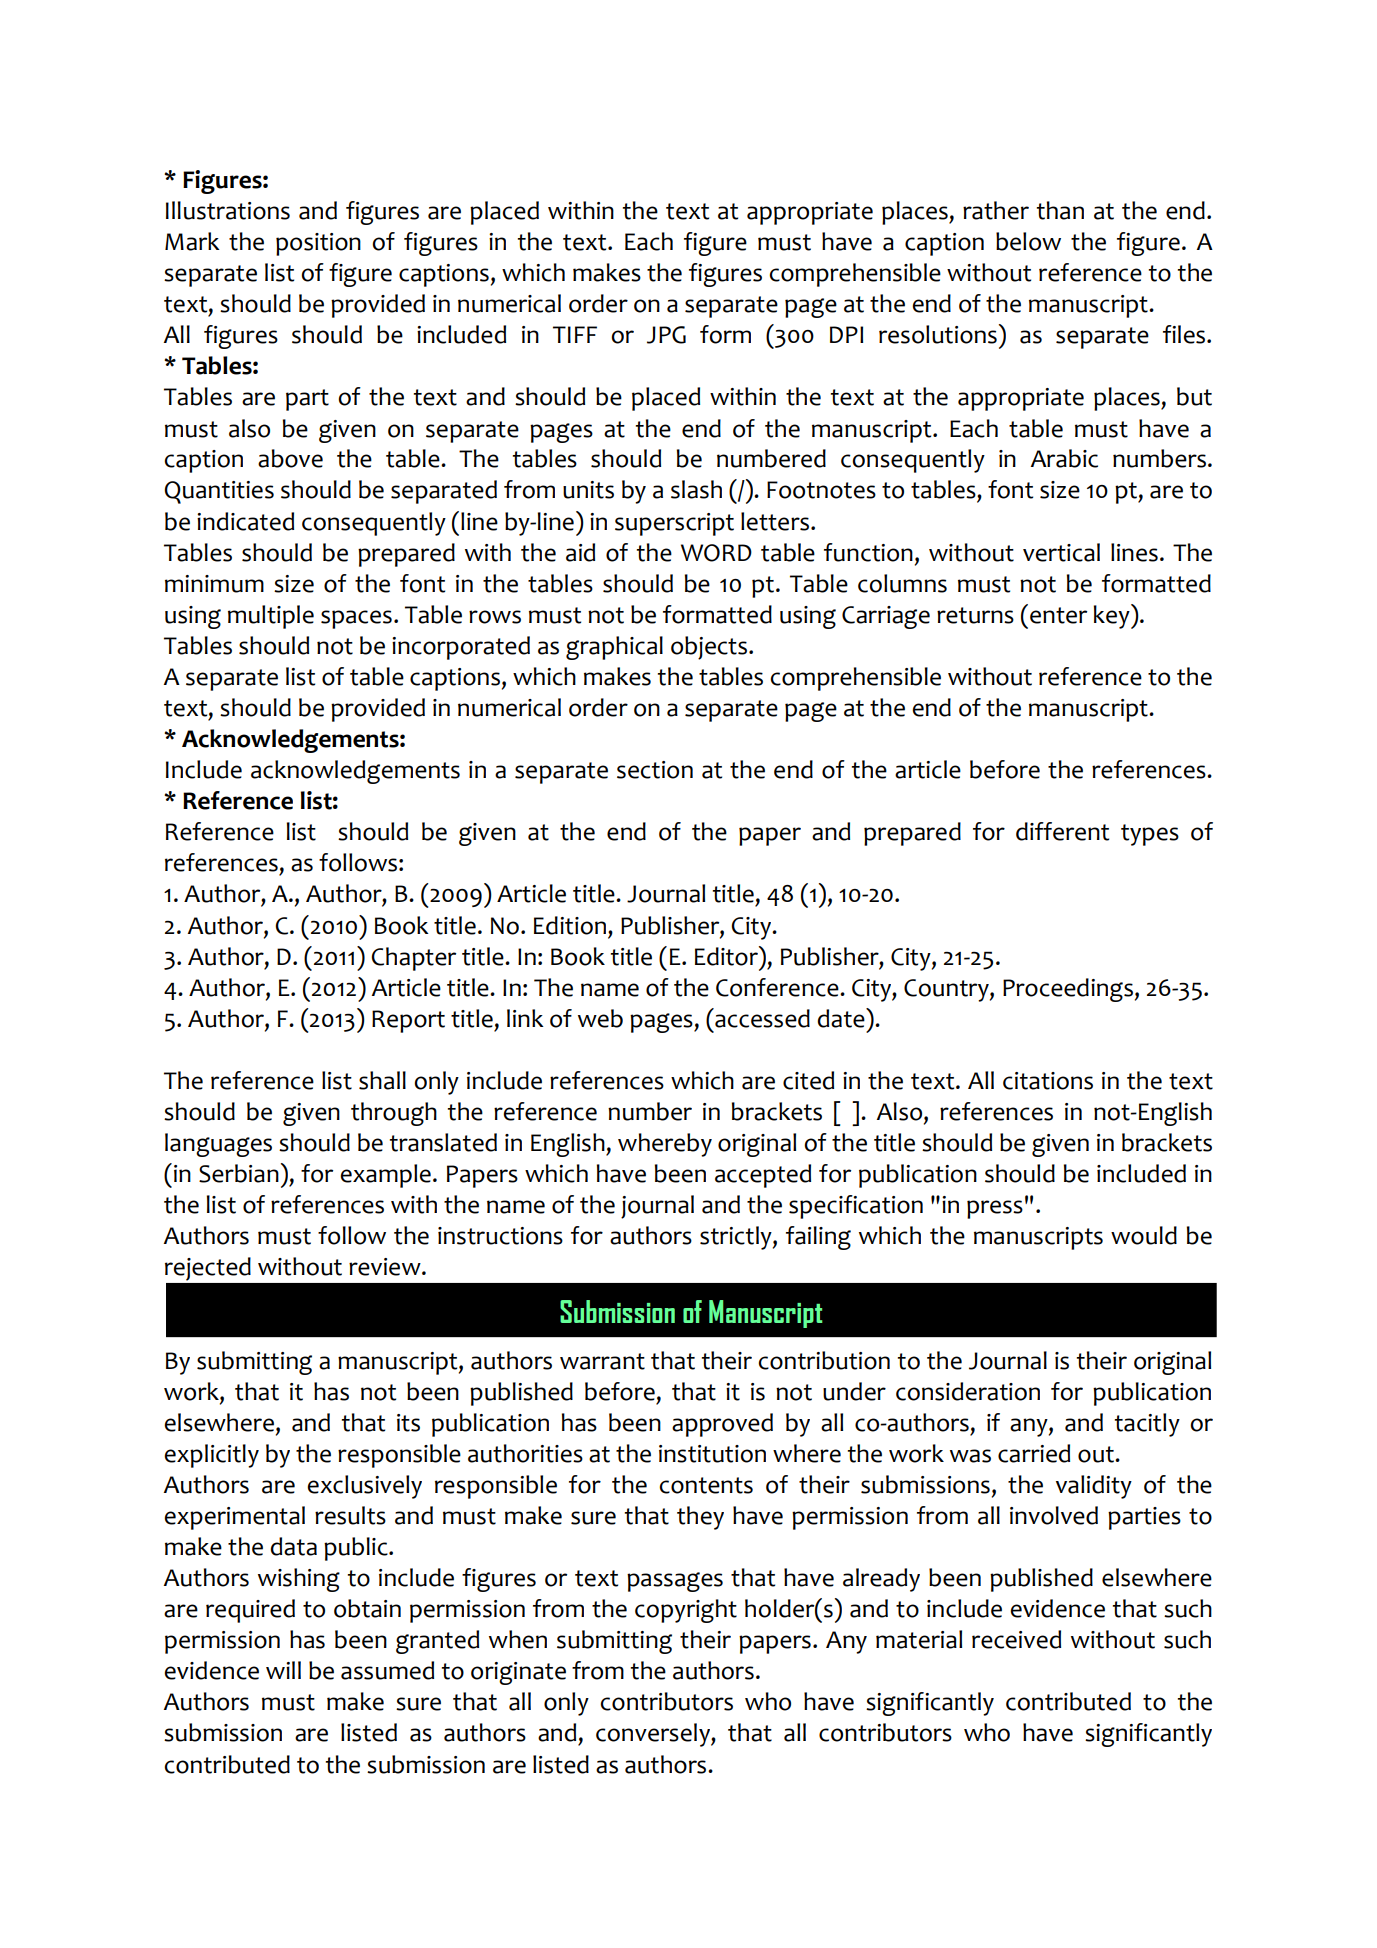  What do you see at coordinates (385, 1176) in the image?
I see `example` at bounding box center [385, 1176].
